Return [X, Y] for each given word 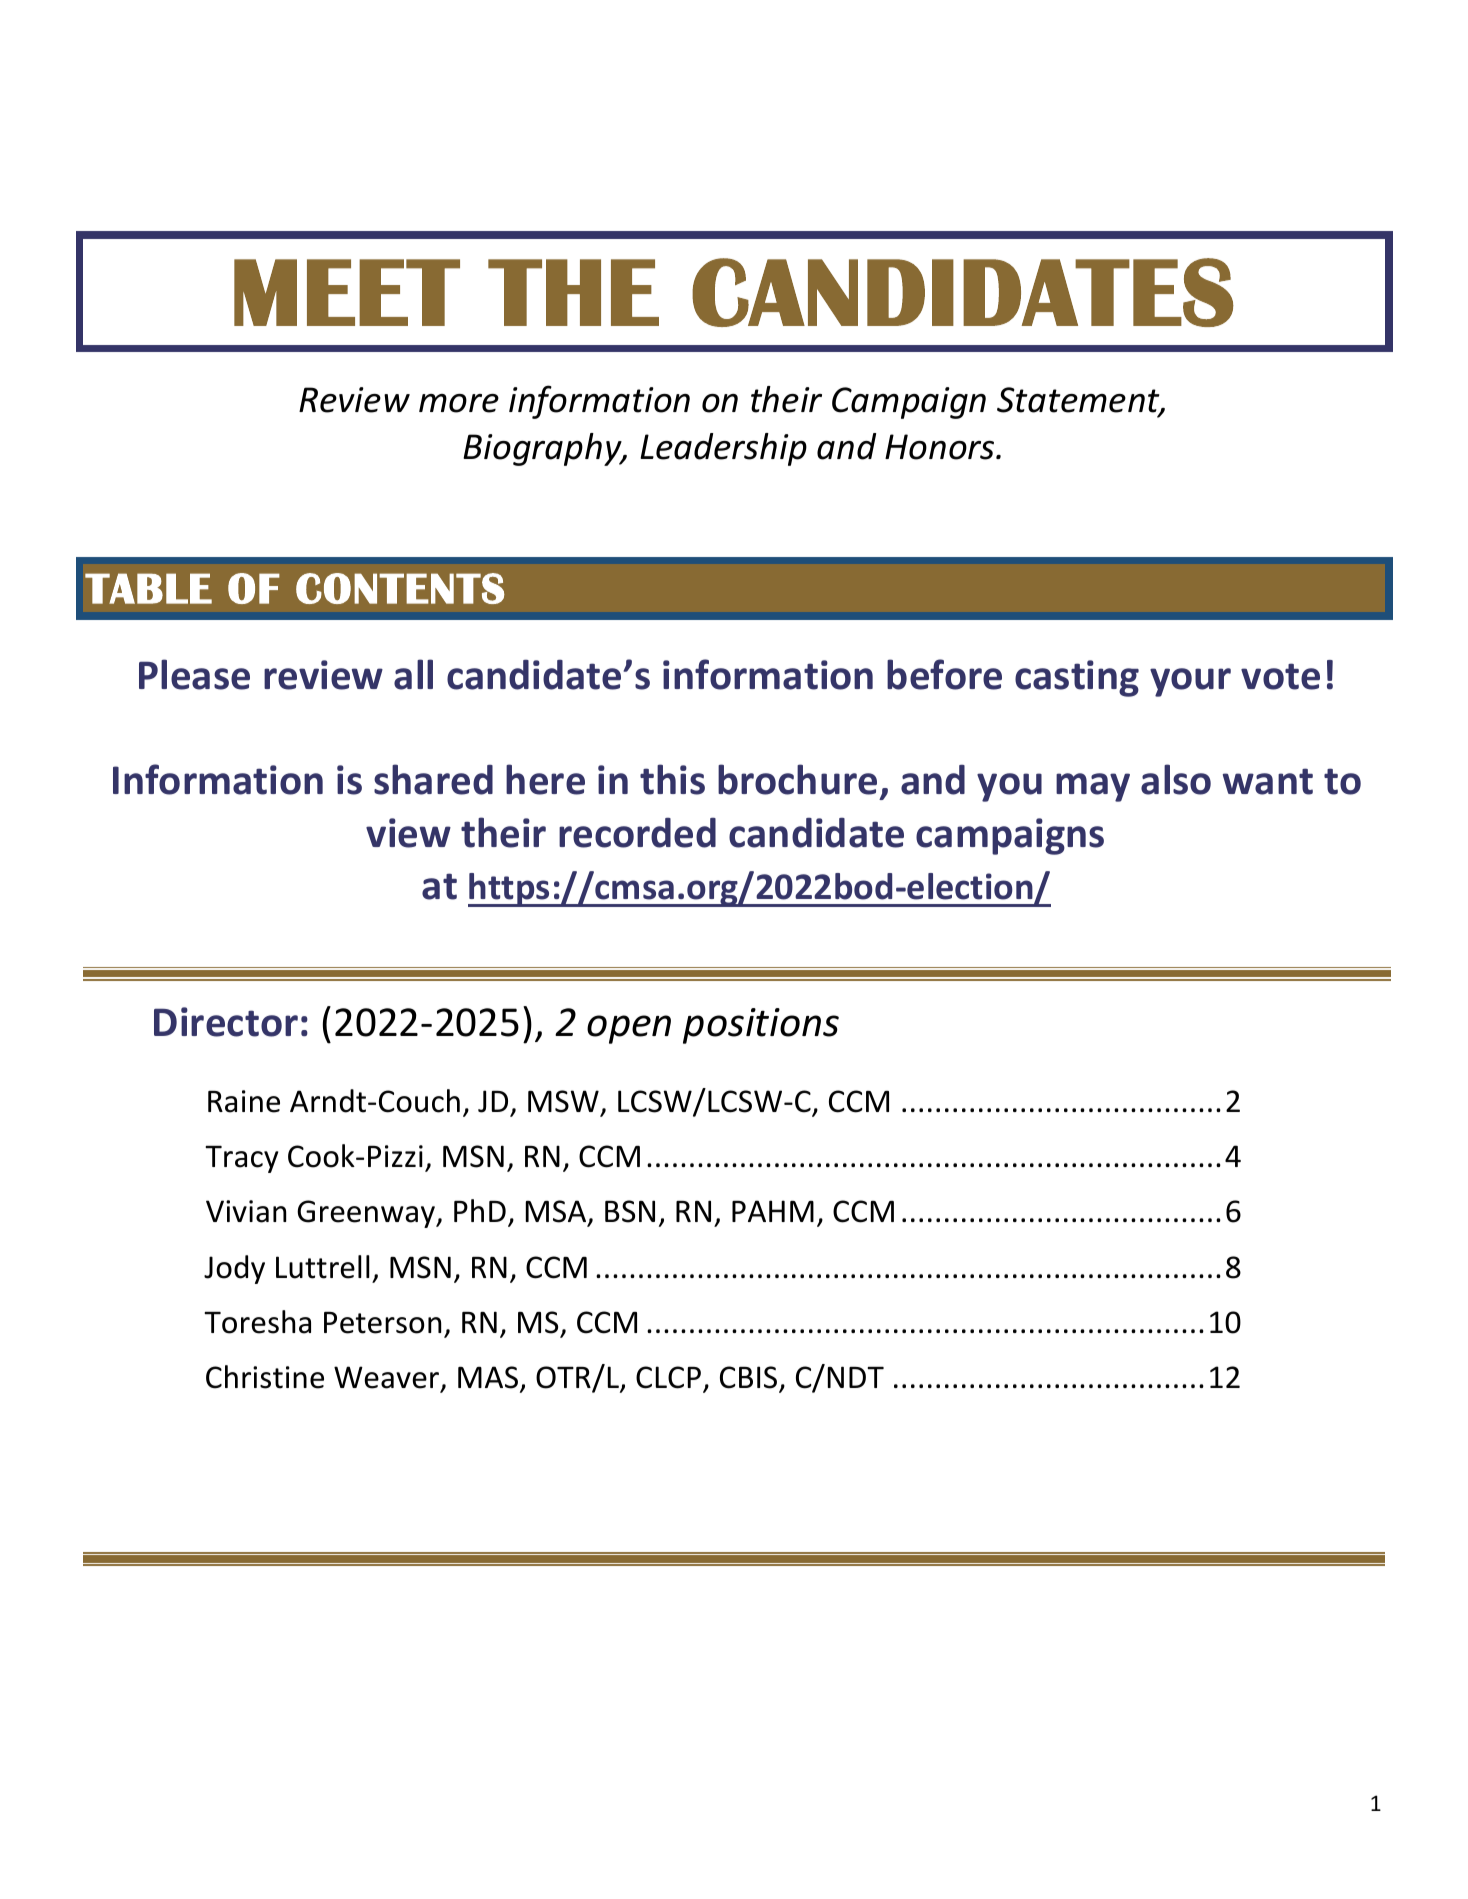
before [944, 674]
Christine [265, 1377]
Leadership [723, 449]
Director [226, 1022]
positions [761, 1026]
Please [194, 674]
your [1190, 682]
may [1093, 787]
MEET [347, 292]
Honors [941, 447]
